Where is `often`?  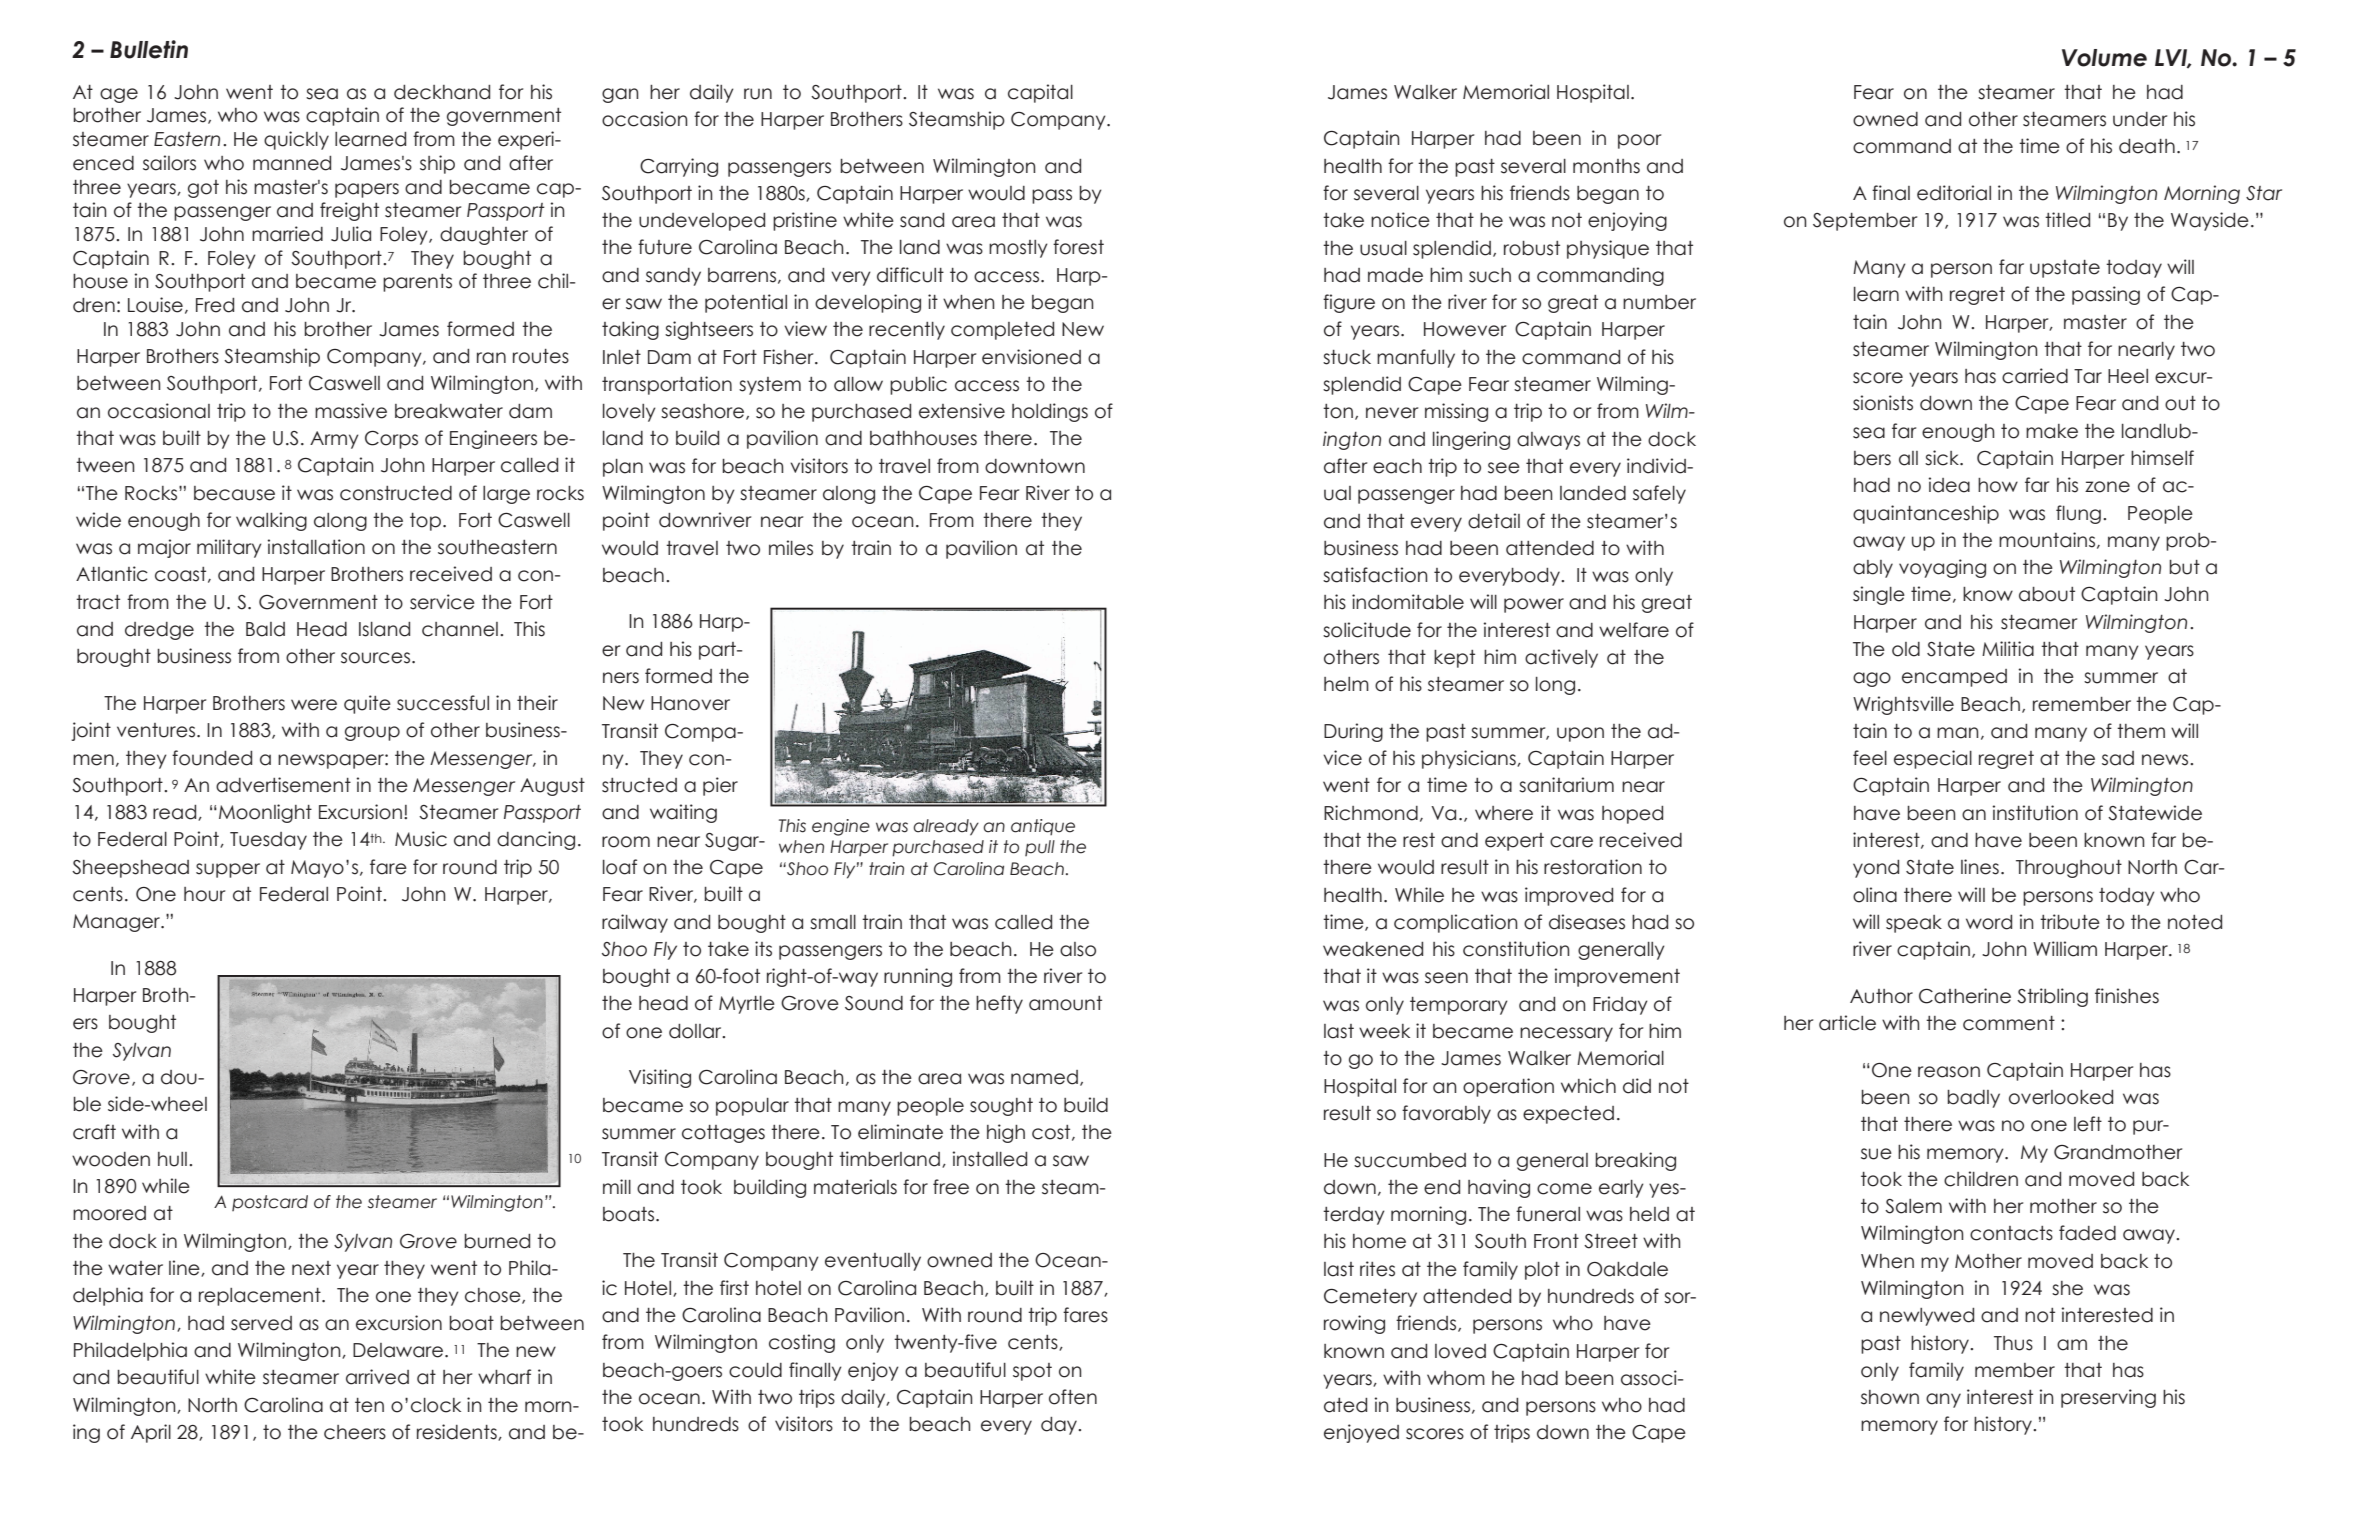
often is located at coordinates (1073, 1397).
